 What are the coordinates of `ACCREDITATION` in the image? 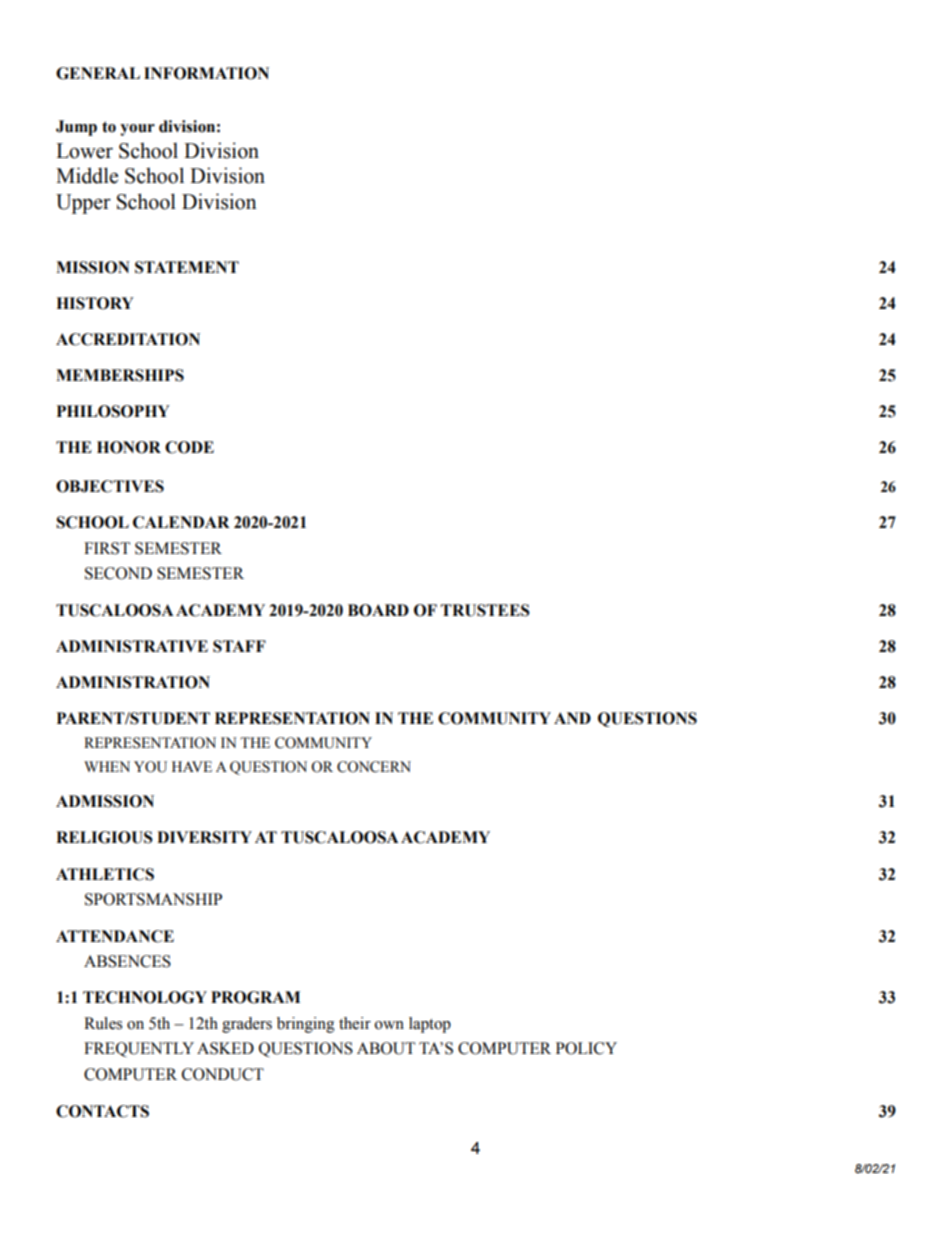 It's located at (128, 339).
